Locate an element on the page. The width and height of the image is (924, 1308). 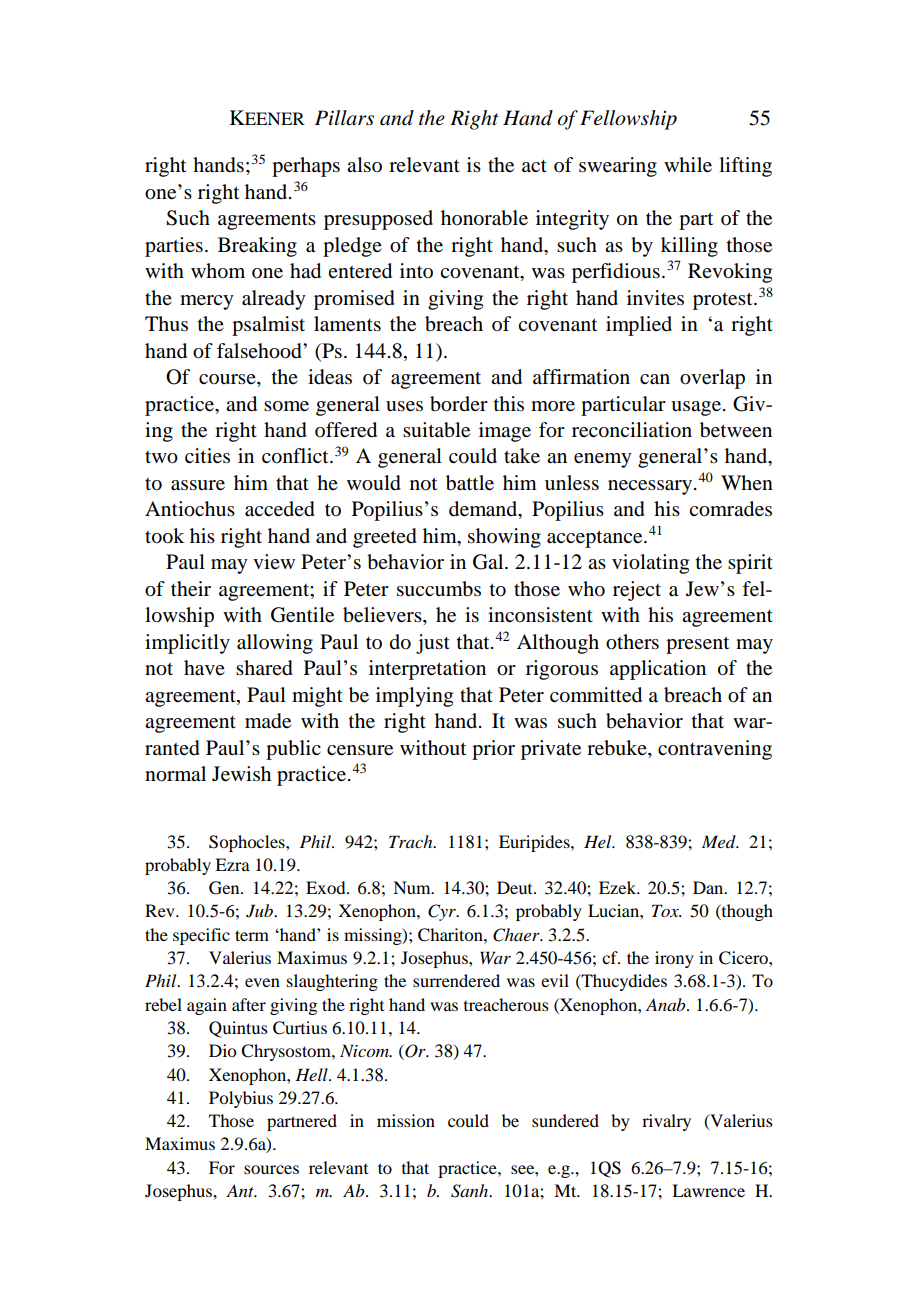
can is located at coordinates (655, 379).
